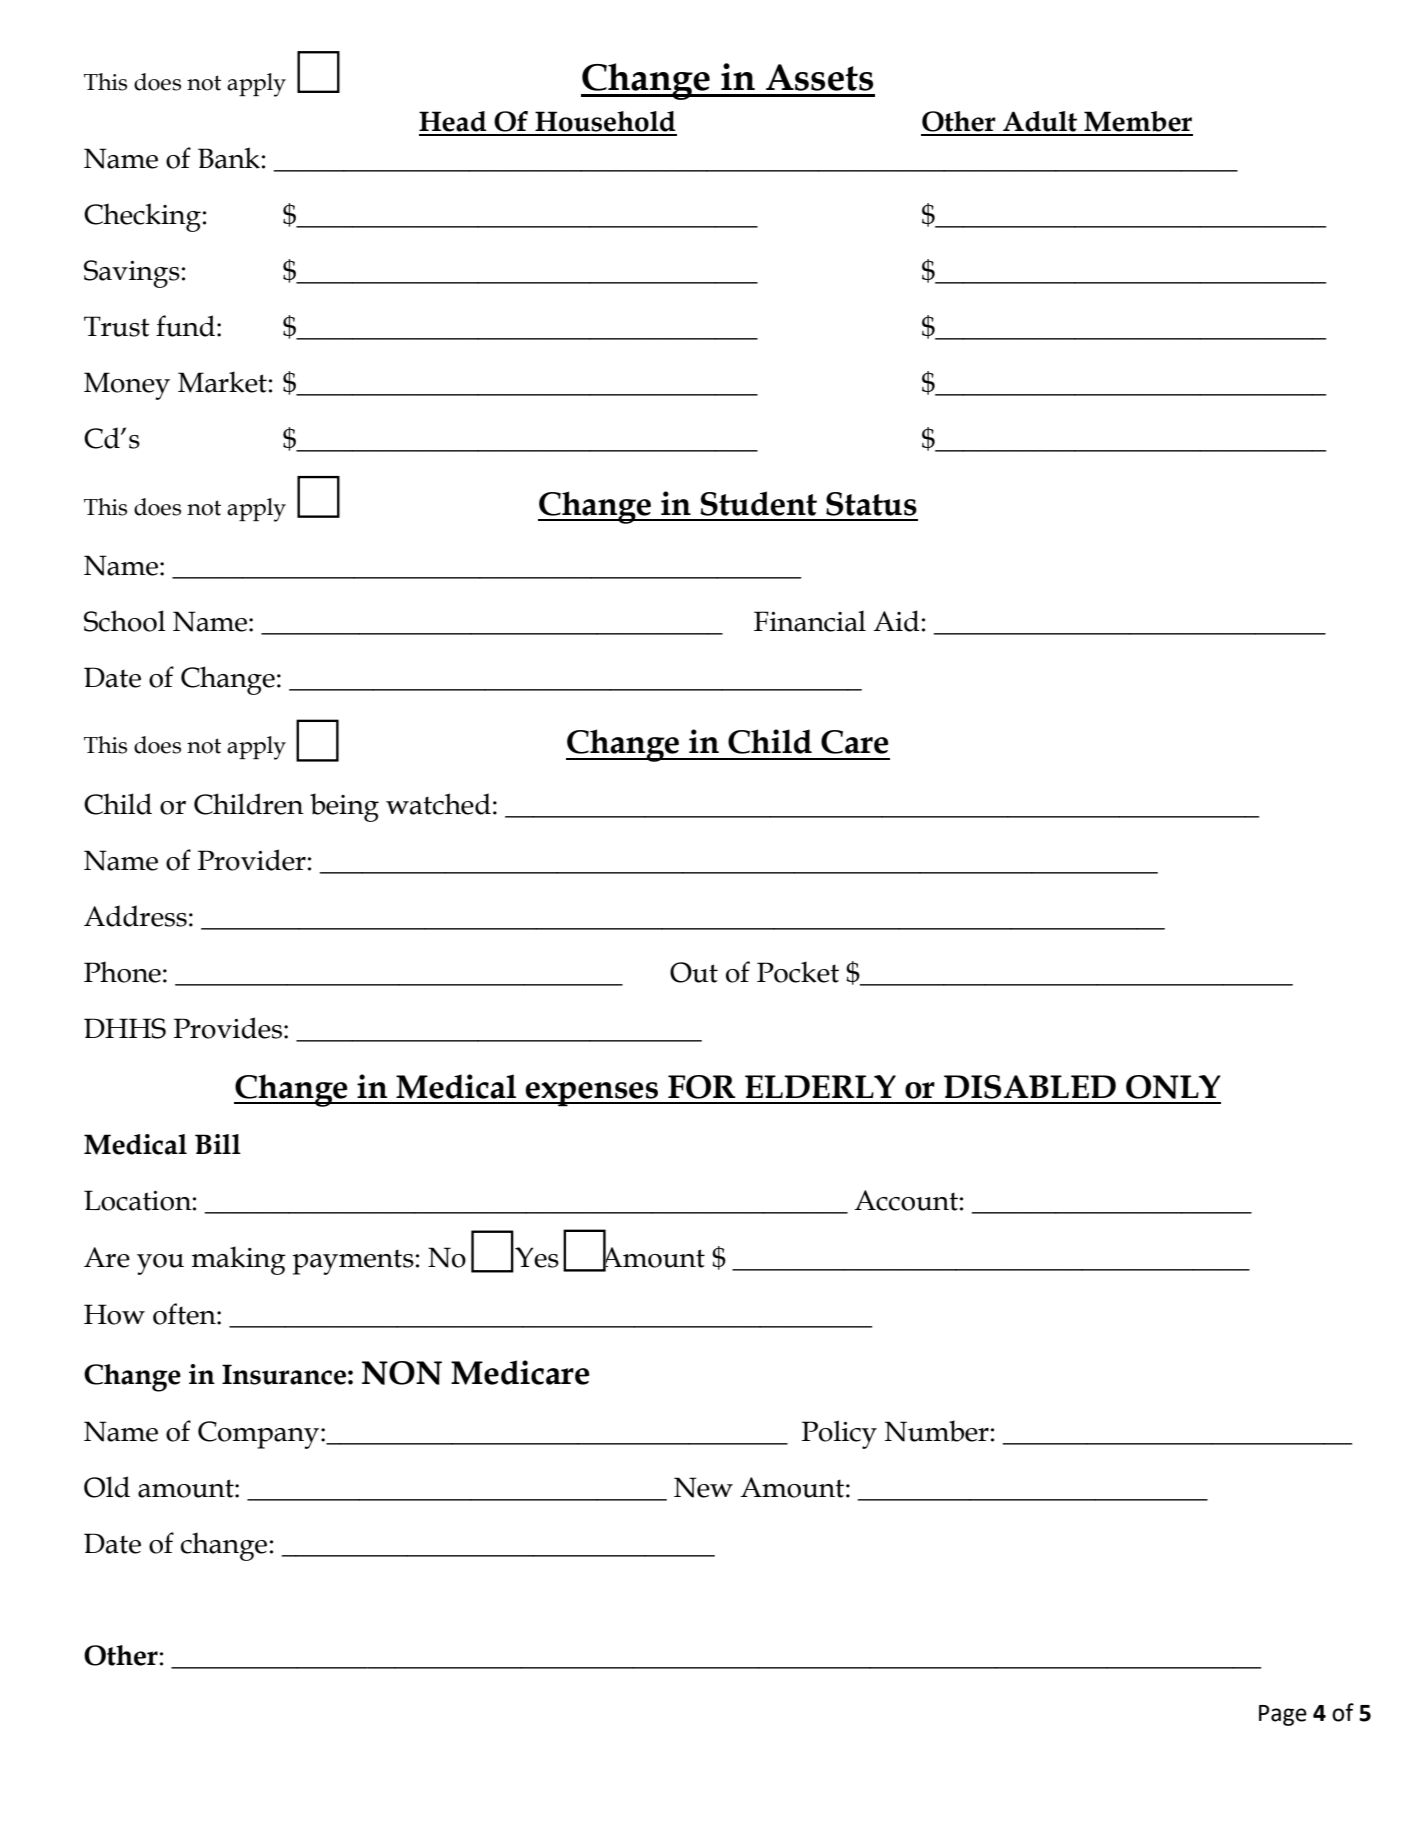  Describe the element at coordinates (222, 382) in the screenshot. I see `Market` at that location.
